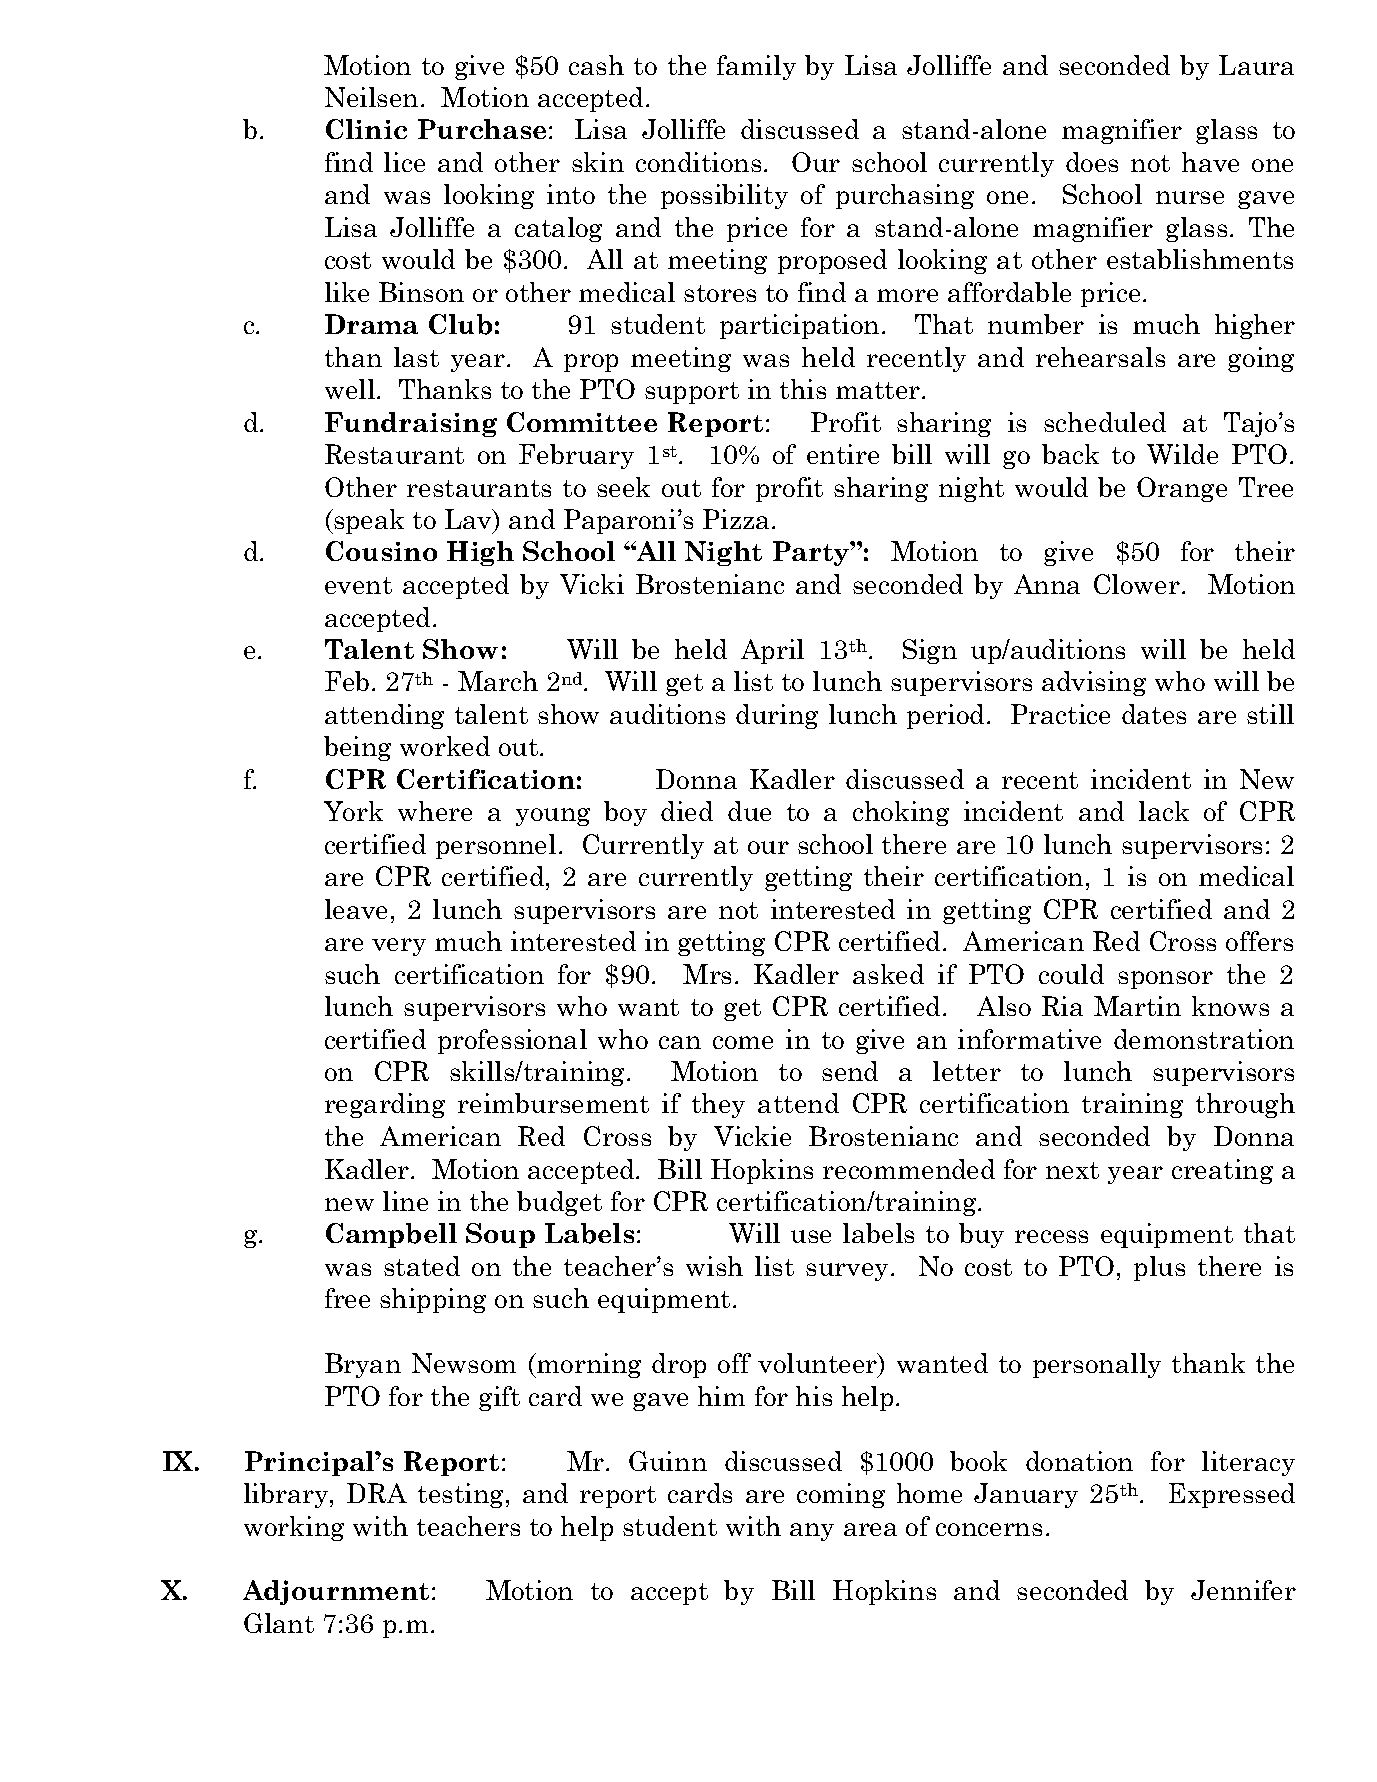  What do you see at coordinates (445, 746) in the page?
I see `worked` at bounding box center [445, 746].
